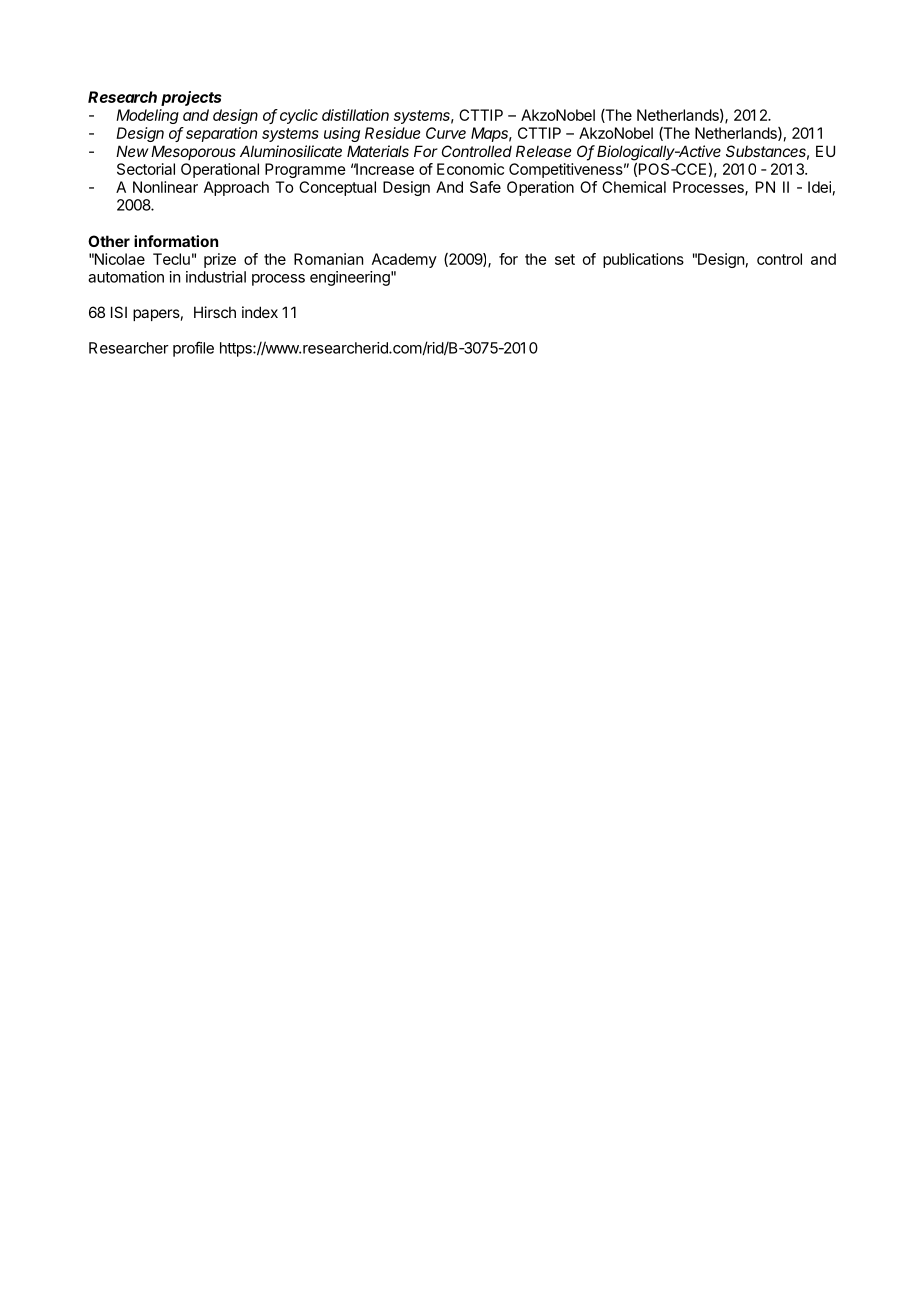 The image size is (924, 1307). I want to click on index, so click(260, 312).
